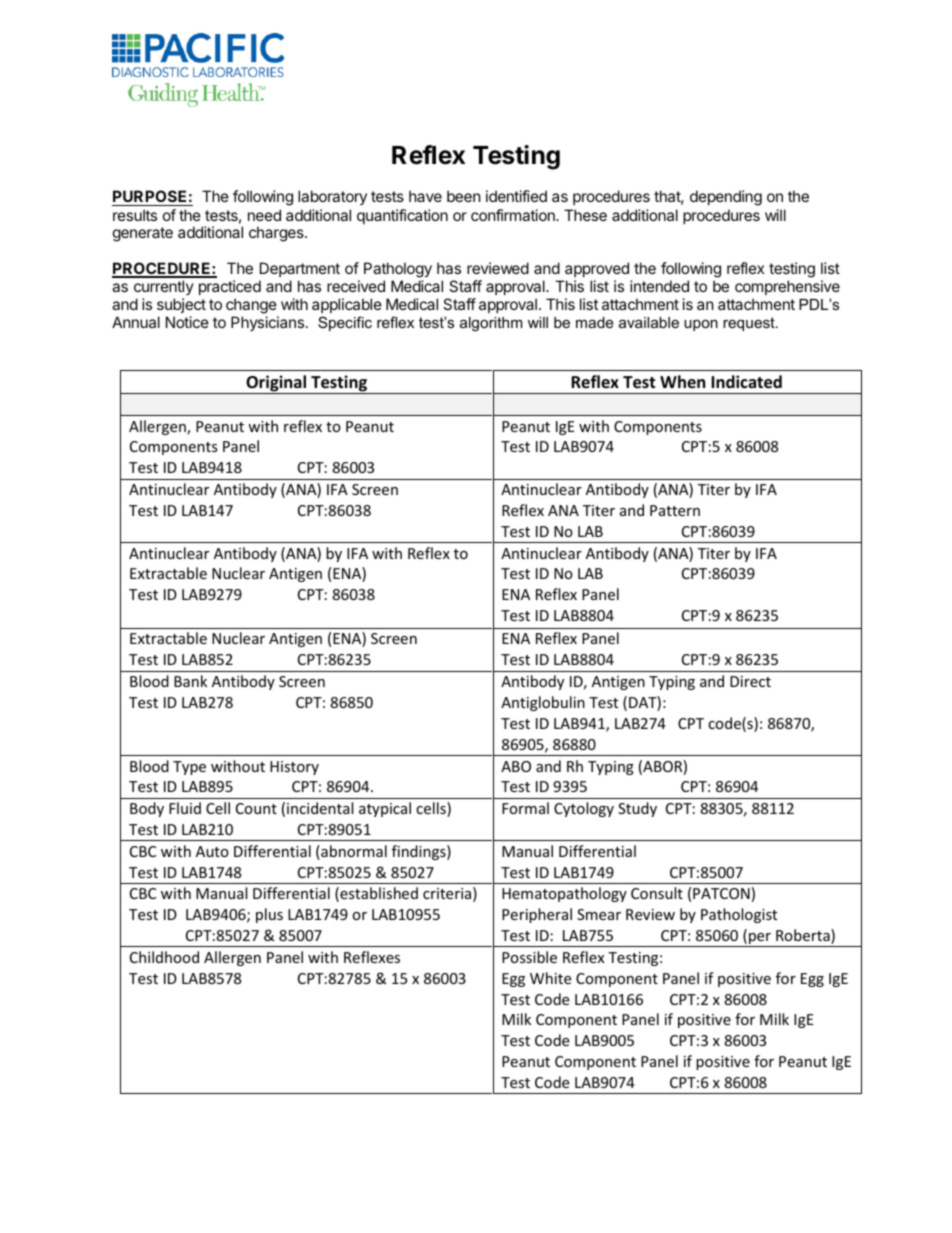 The width and height of the page is (952, 1233). What do you see at coordinates (491, 324) in the page?
I see `algorithm` at bounding box center [491, 324].
